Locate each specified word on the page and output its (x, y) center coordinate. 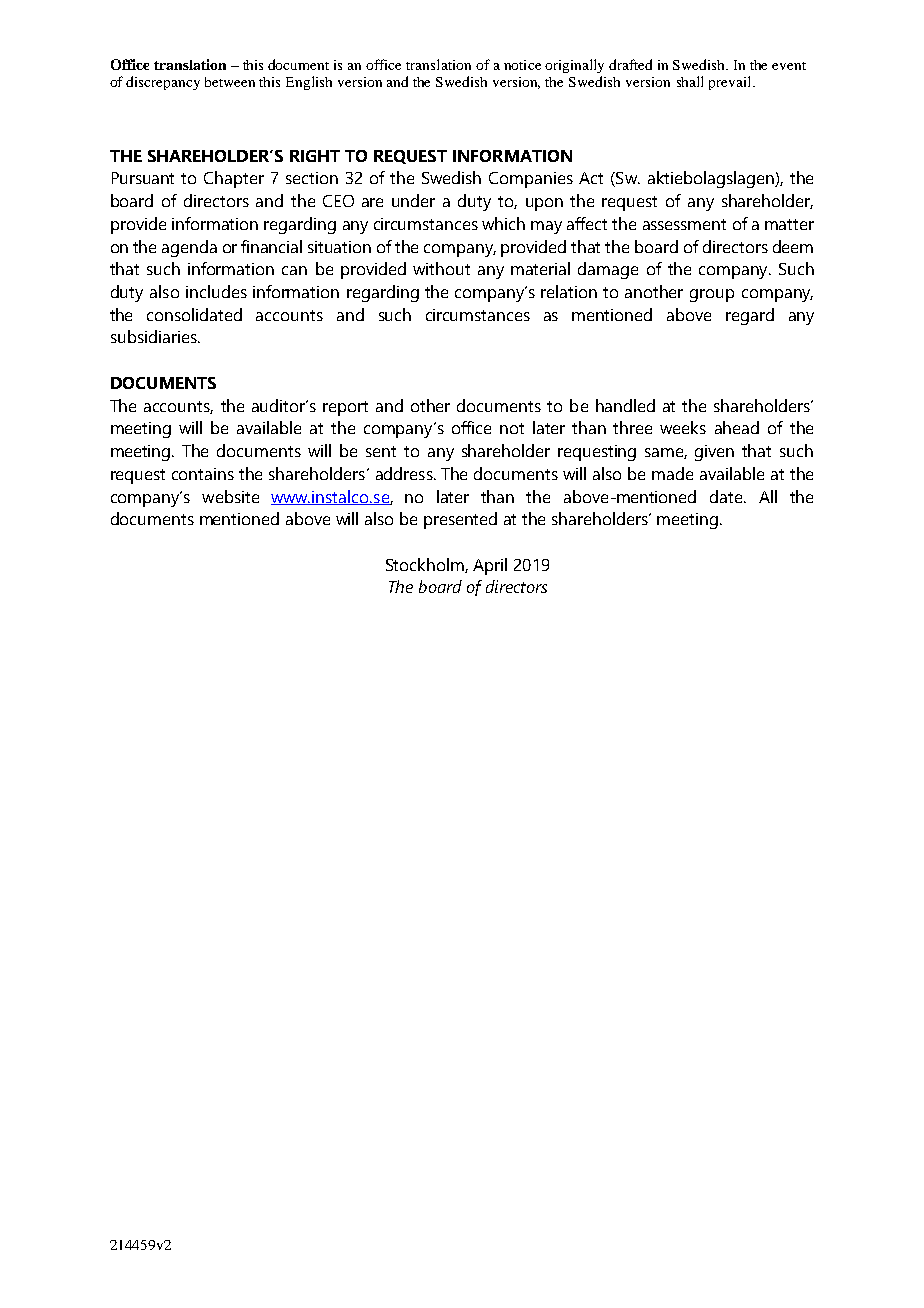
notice (522, 65)
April (490, 566)
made (672, 473)
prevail (731, 83)
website (230, 496)
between (230, 82)
